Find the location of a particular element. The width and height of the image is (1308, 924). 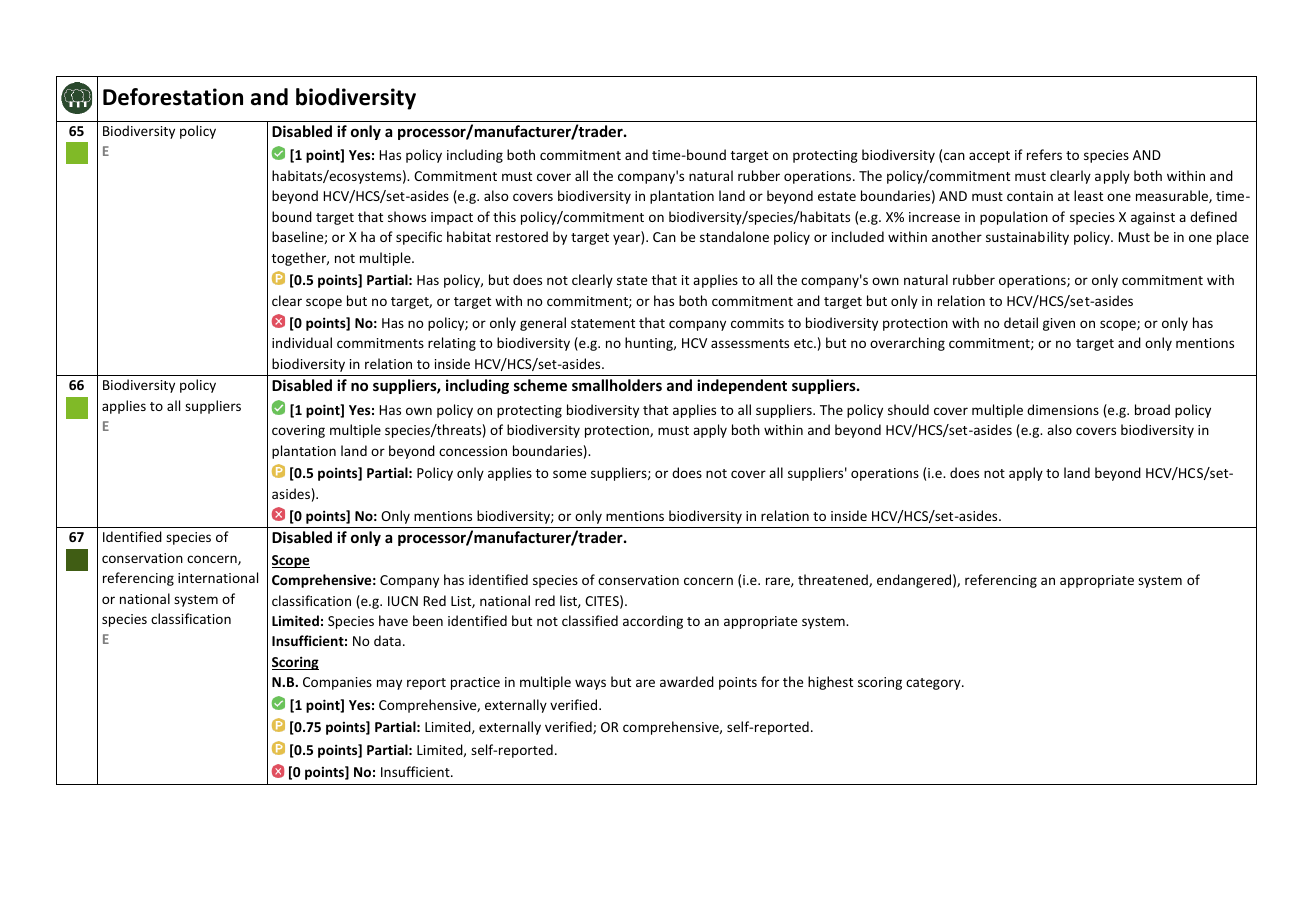

awarded is located at coordinates (687, 681).
